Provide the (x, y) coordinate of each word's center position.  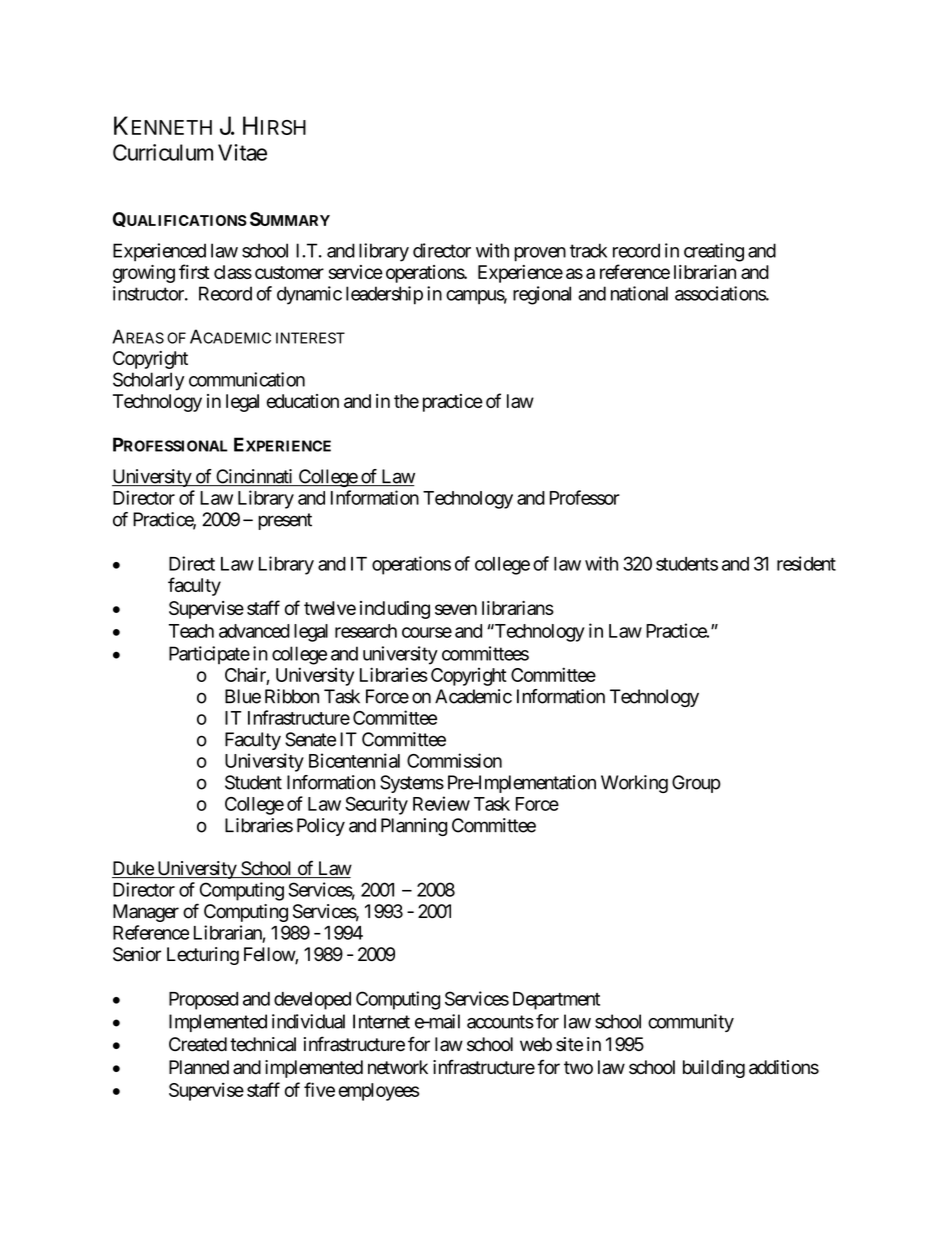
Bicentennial (354, 760)
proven (540, 254)
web (536, 1044)
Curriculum (163, 152)
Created (198, 1044)
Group (696, 784)
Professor (585, 497)
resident (806, 563)
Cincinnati (254, 477)
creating (714, 252)
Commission (454, 760)
